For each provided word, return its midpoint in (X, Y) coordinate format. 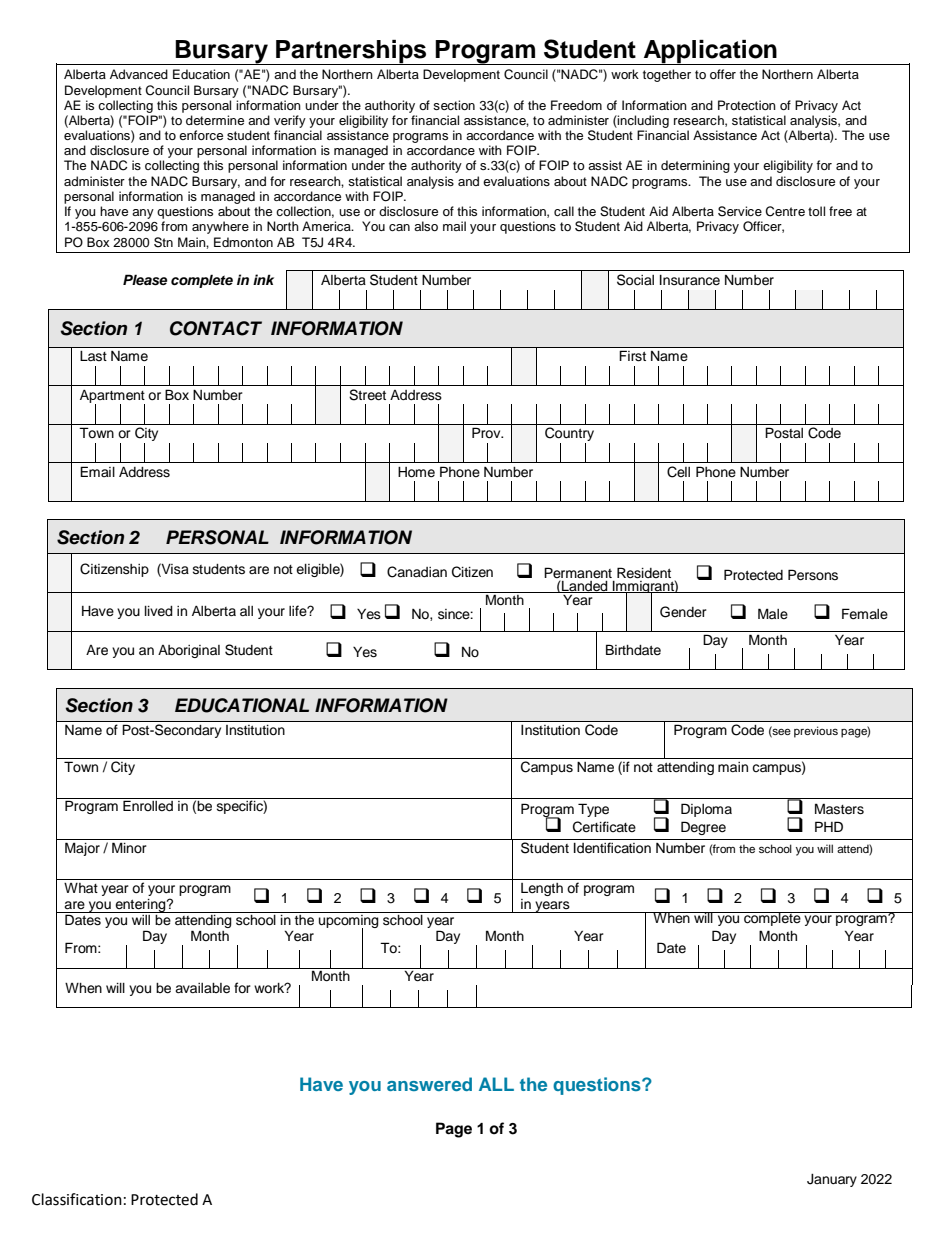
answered (429, 1084)
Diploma (706, 810)
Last (93, 356)
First (632, 356)
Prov (487, 433)
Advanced (139, 74)
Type (593, 810)
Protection (747, 105)
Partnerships (351, 52)
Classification (77, 1199)
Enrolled (148, 806)
